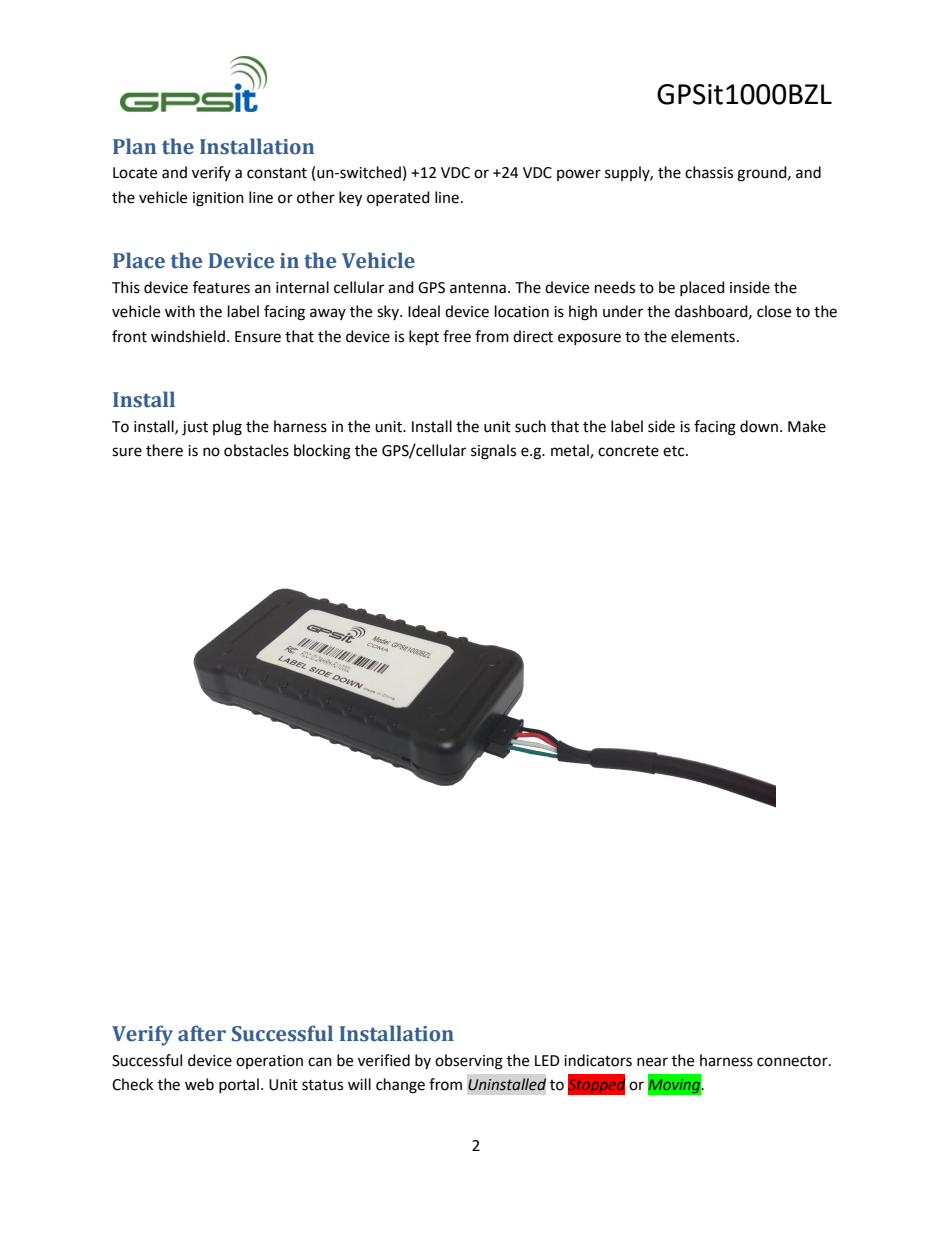 The image size is (952, 1233). What do you see at coordinates (202, 1033) in the screenshot?
I see `after` at bounding box center [202, 1033].
